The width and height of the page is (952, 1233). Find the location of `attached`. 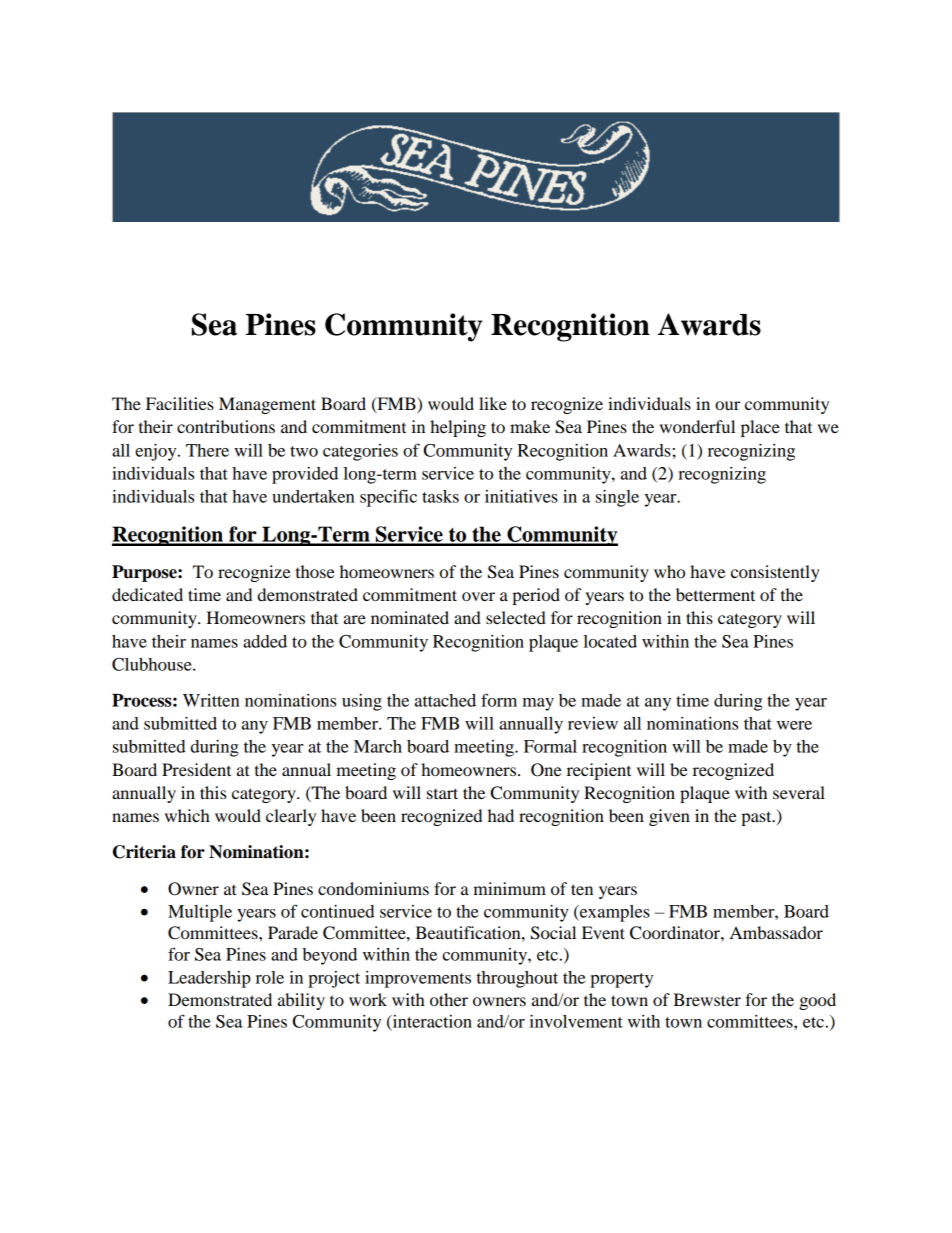

attached is located at coordinates (445, 700).
